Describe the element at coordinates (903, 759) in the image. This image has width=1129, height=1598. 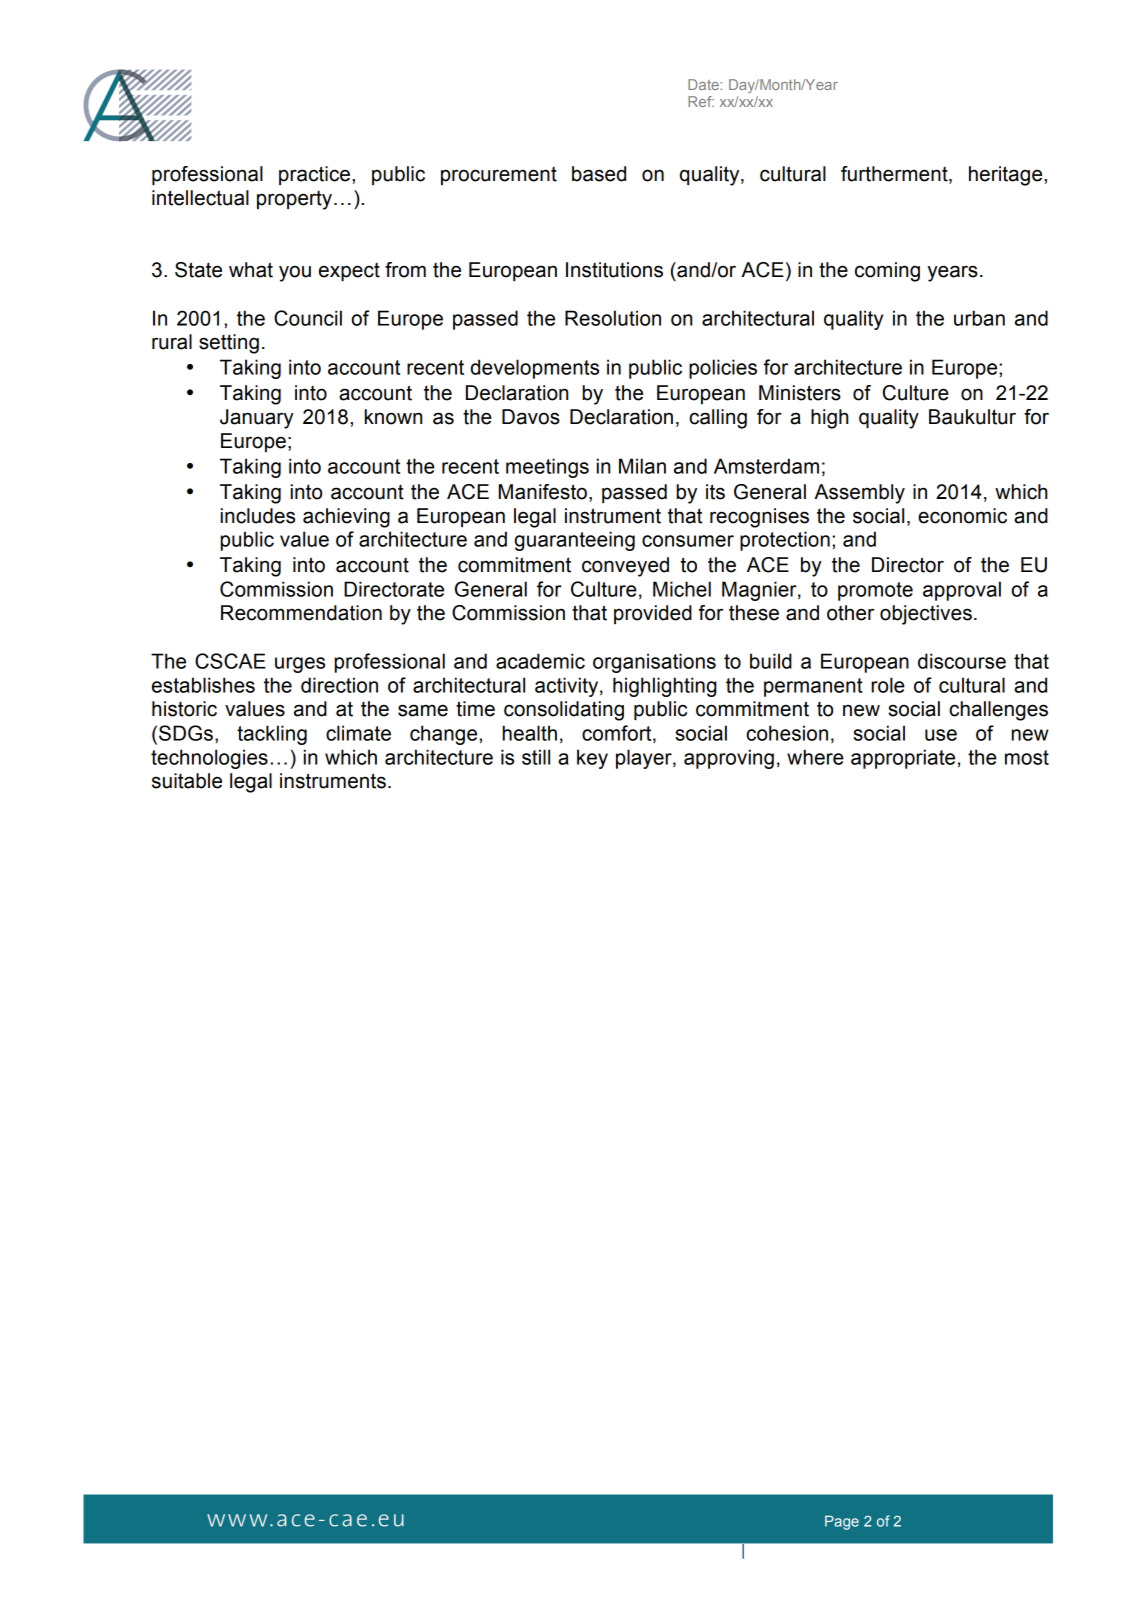
I see `appropriate` at that location.
